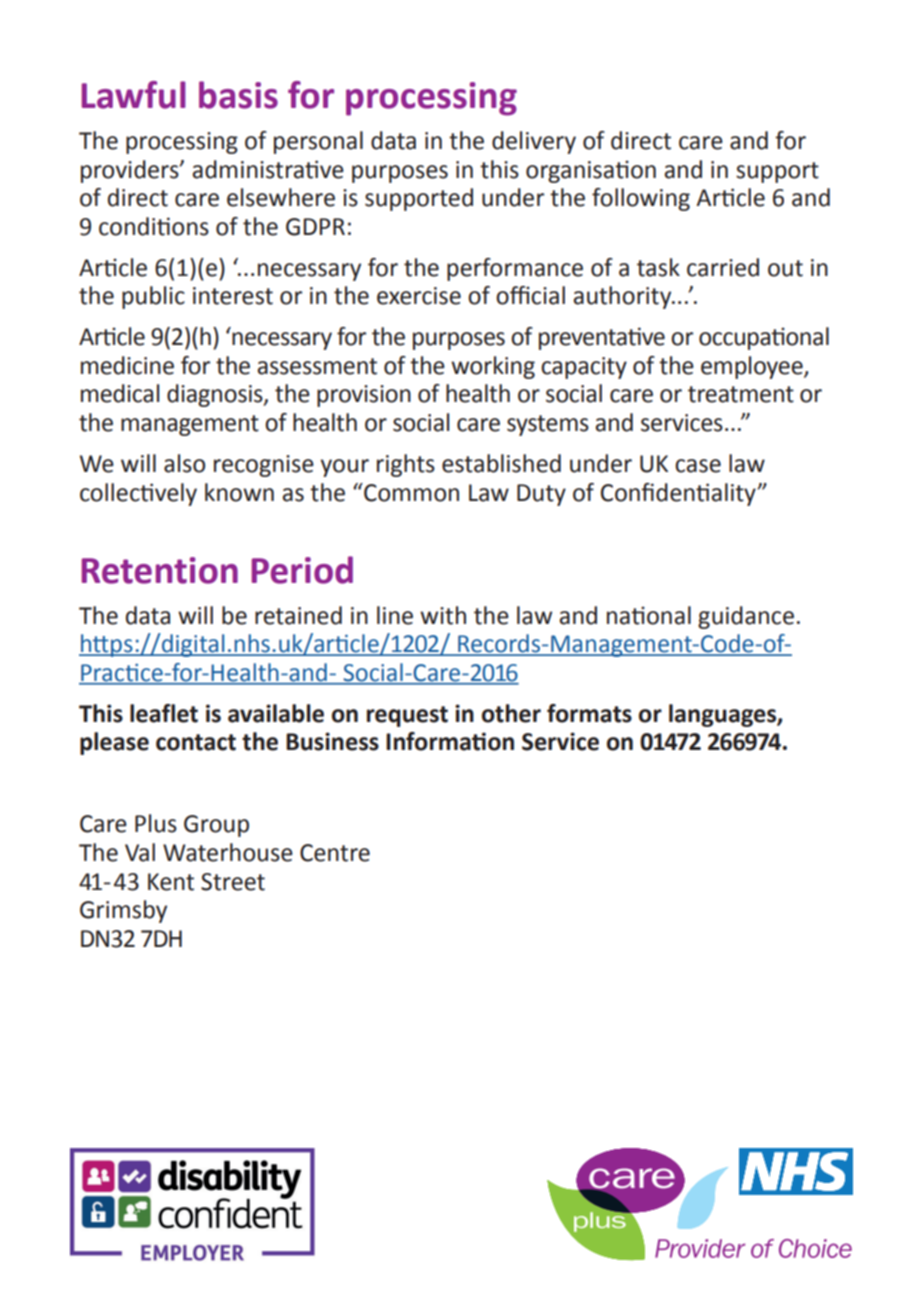 This screenshot has height=1308, width=924. I want to click on with, so click(443, 615).
